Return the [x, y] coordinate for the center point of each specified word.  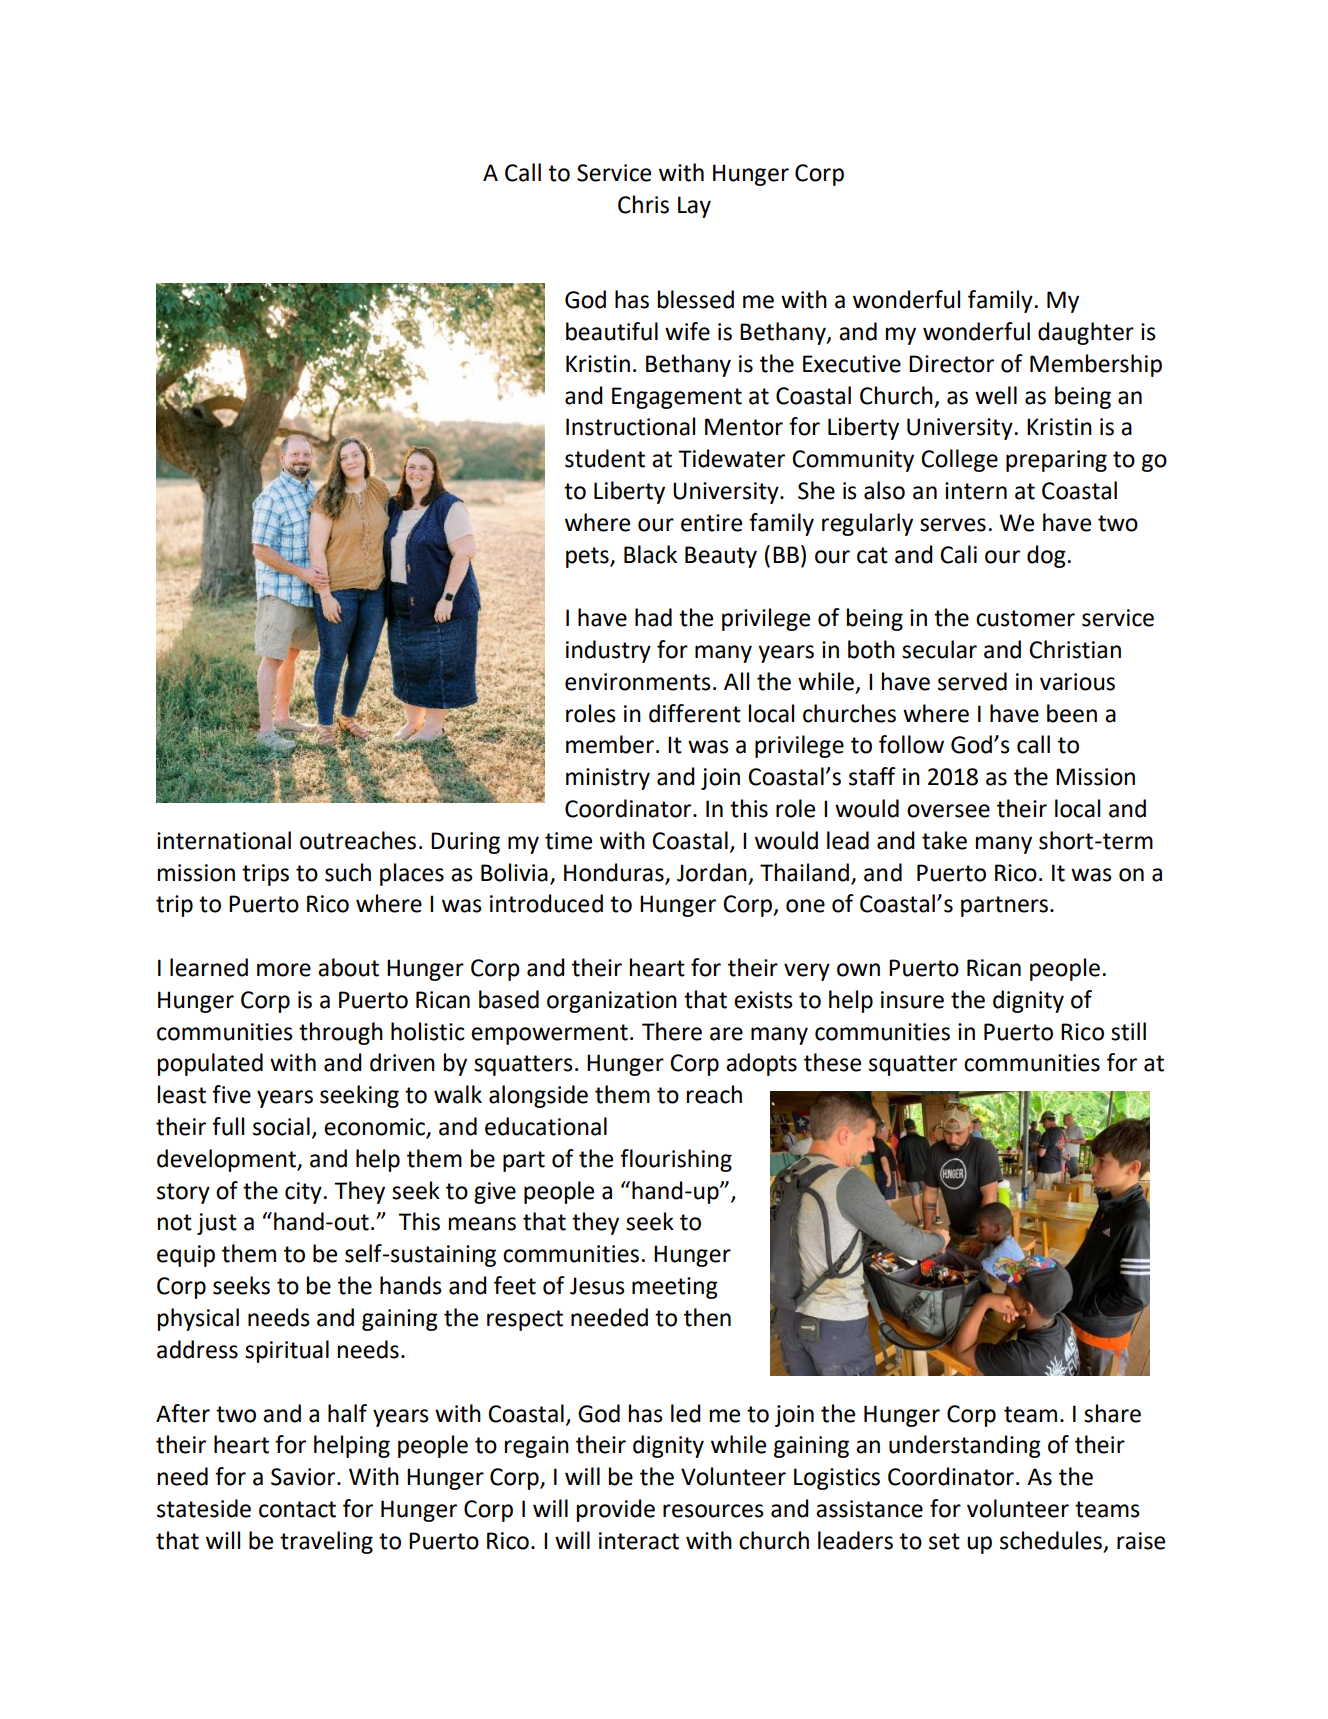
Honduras [615, 873]
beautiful [612, 331]
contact [297, 1509]
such [348, 872]
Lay [694, 207]
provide [616, 1510]
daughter [1086, 333]
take [944, 840]
